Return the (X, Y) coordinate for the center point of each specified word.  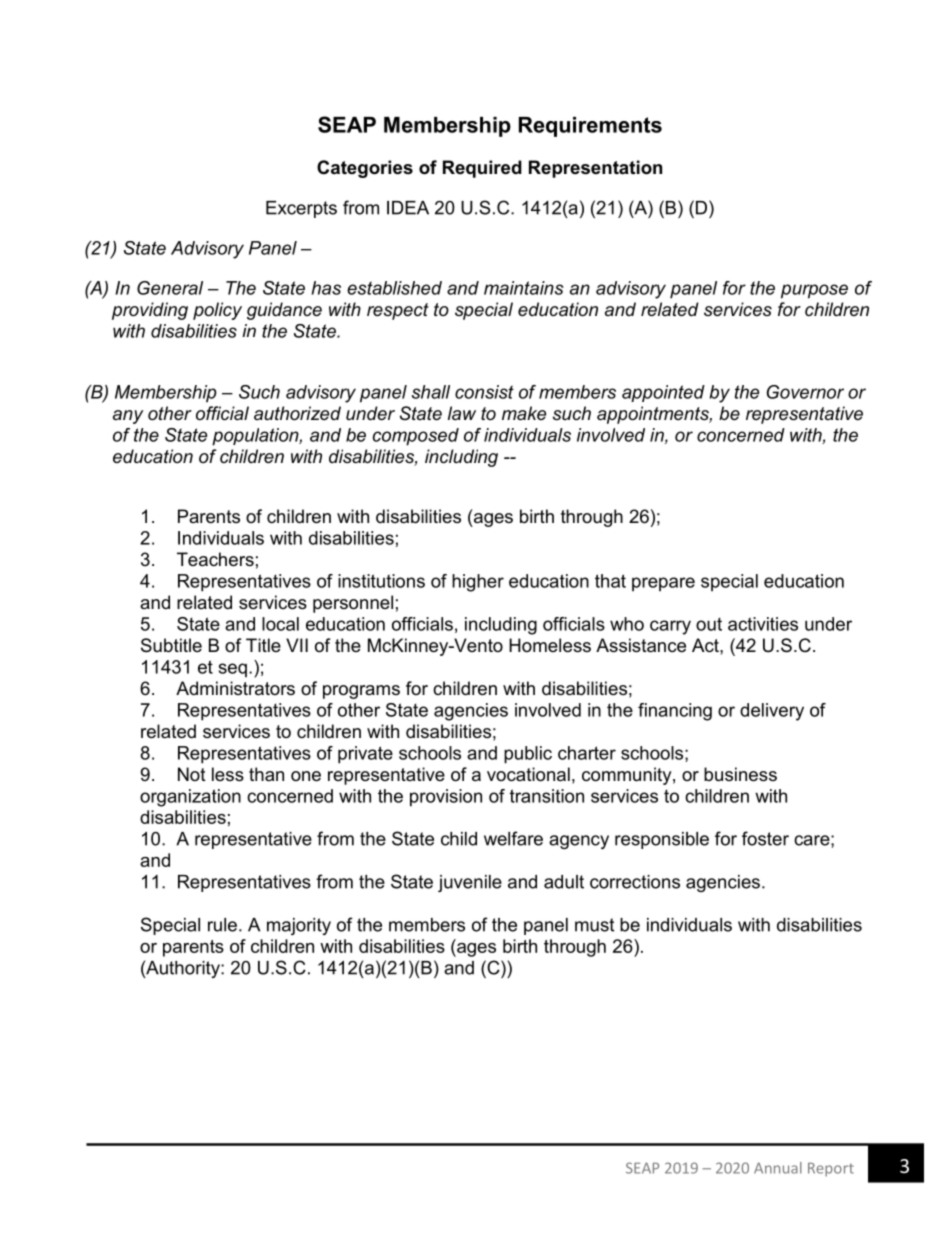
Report (831, 1170)
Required (482, 169)
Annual (778, 1168)
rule (222, 925)
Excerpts (301, 209)
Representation (595, 169)
